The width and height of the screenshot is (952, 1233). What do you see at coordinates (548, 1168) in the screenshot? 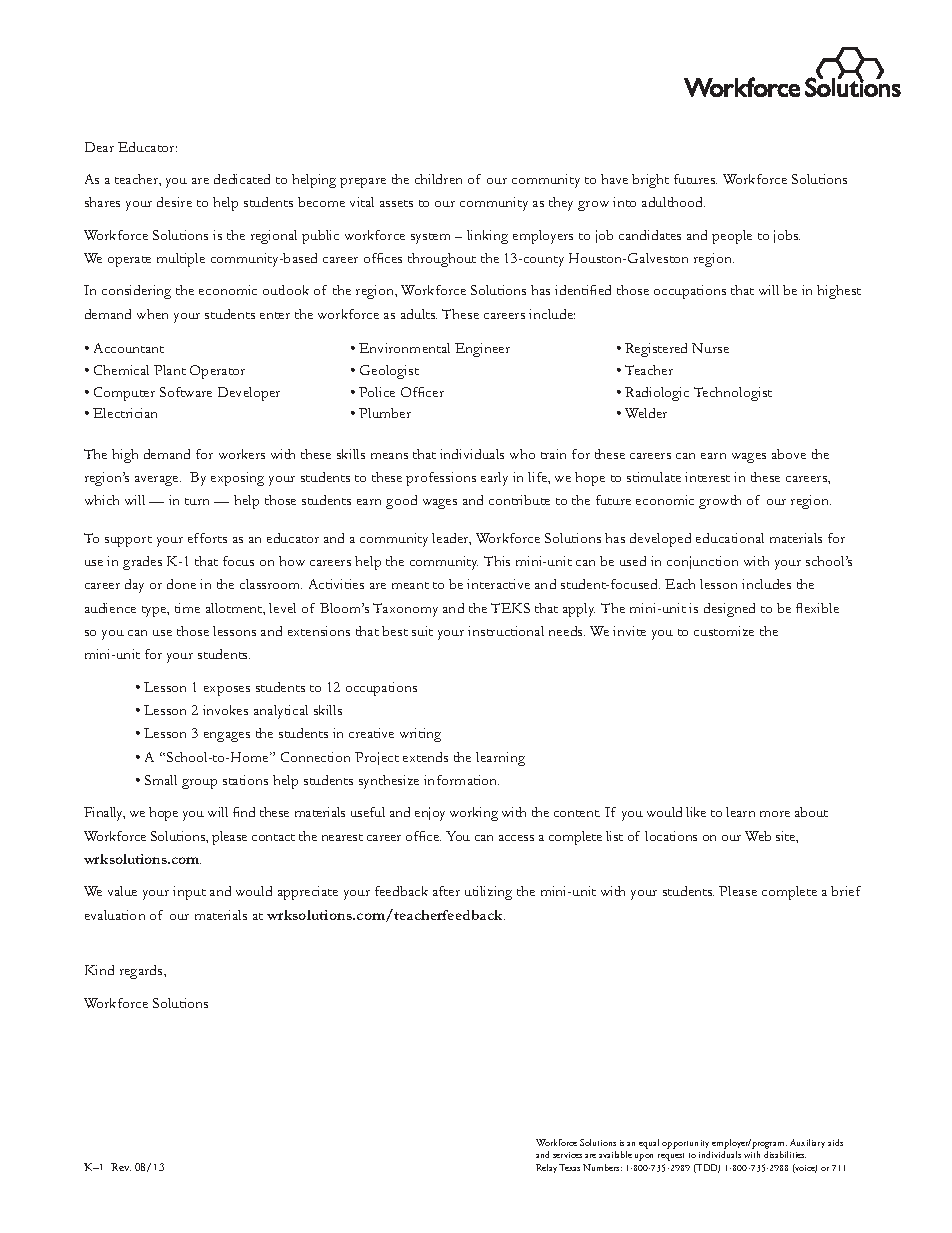
I see `Relay` at bounding box center [548, 1168].
